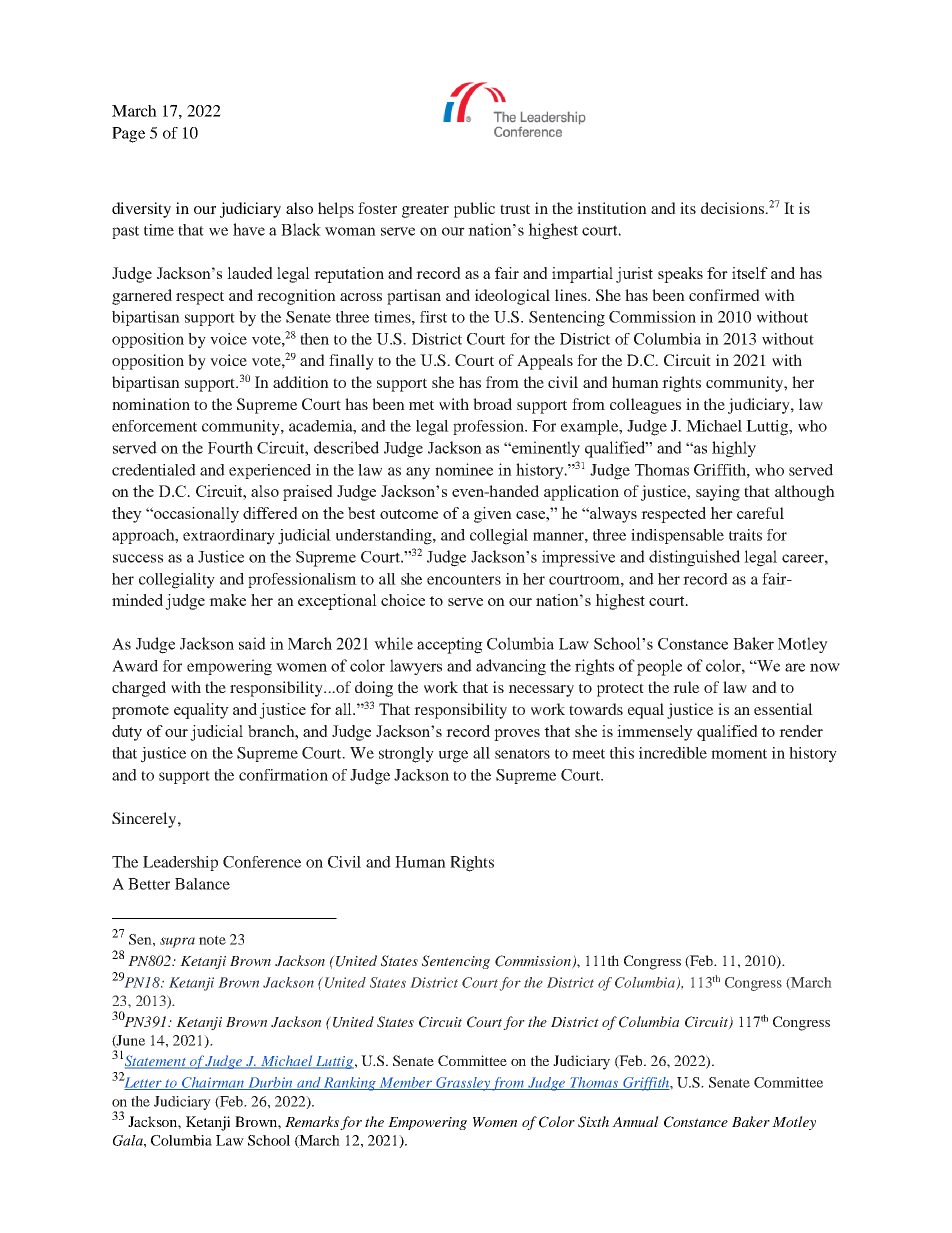 The height and width of the page is (1233, 952). I want to click on Grassley, so click(463, 1084).
